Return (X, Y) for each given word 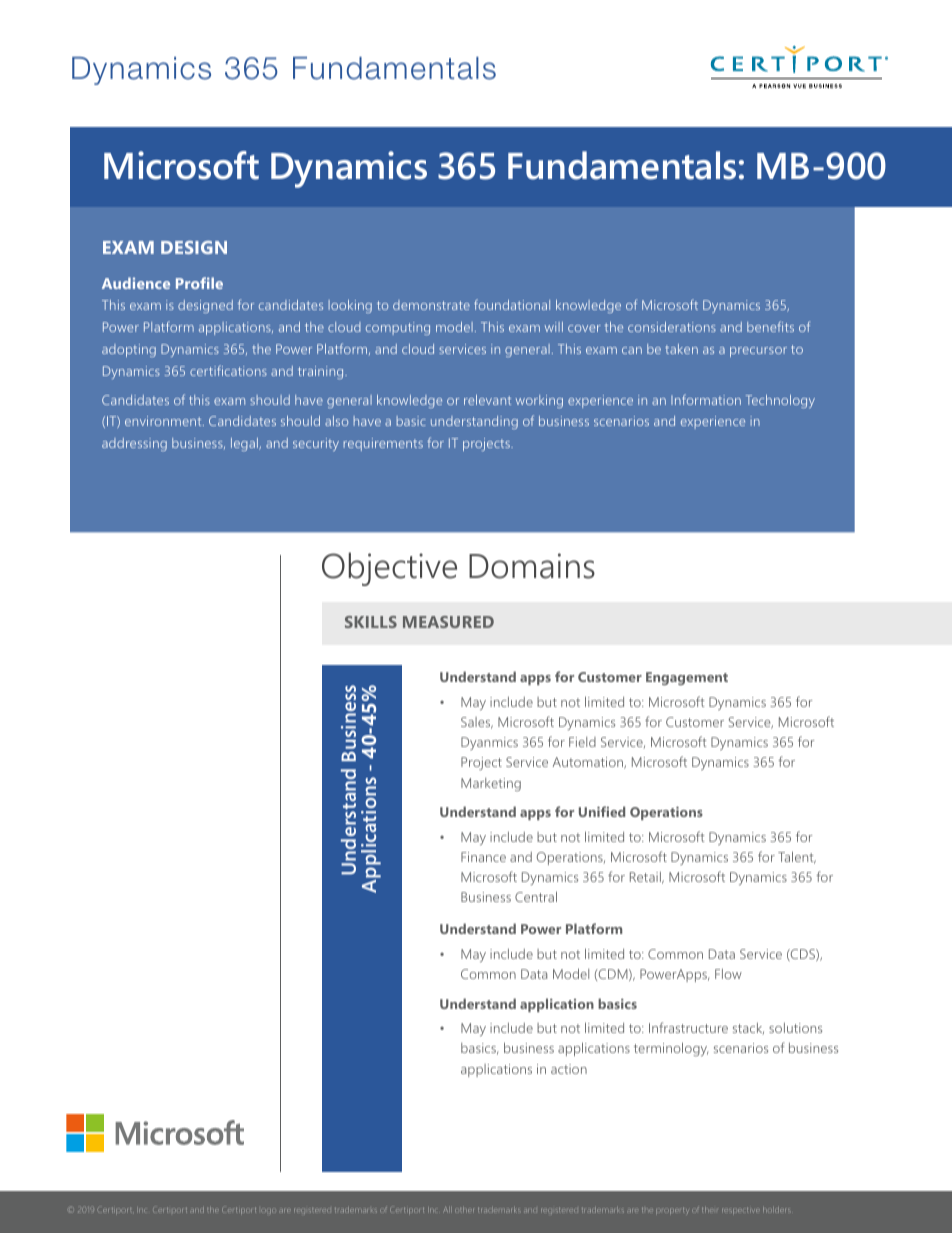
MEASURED (448, 622)
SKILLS (371, 622)
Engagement (687, 678)
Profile (199, 283)
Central (536, 896)
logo (267, 1211)
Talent (797, 857)
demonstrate (431, 305)
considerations (672, 327)
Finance (483, 857)
